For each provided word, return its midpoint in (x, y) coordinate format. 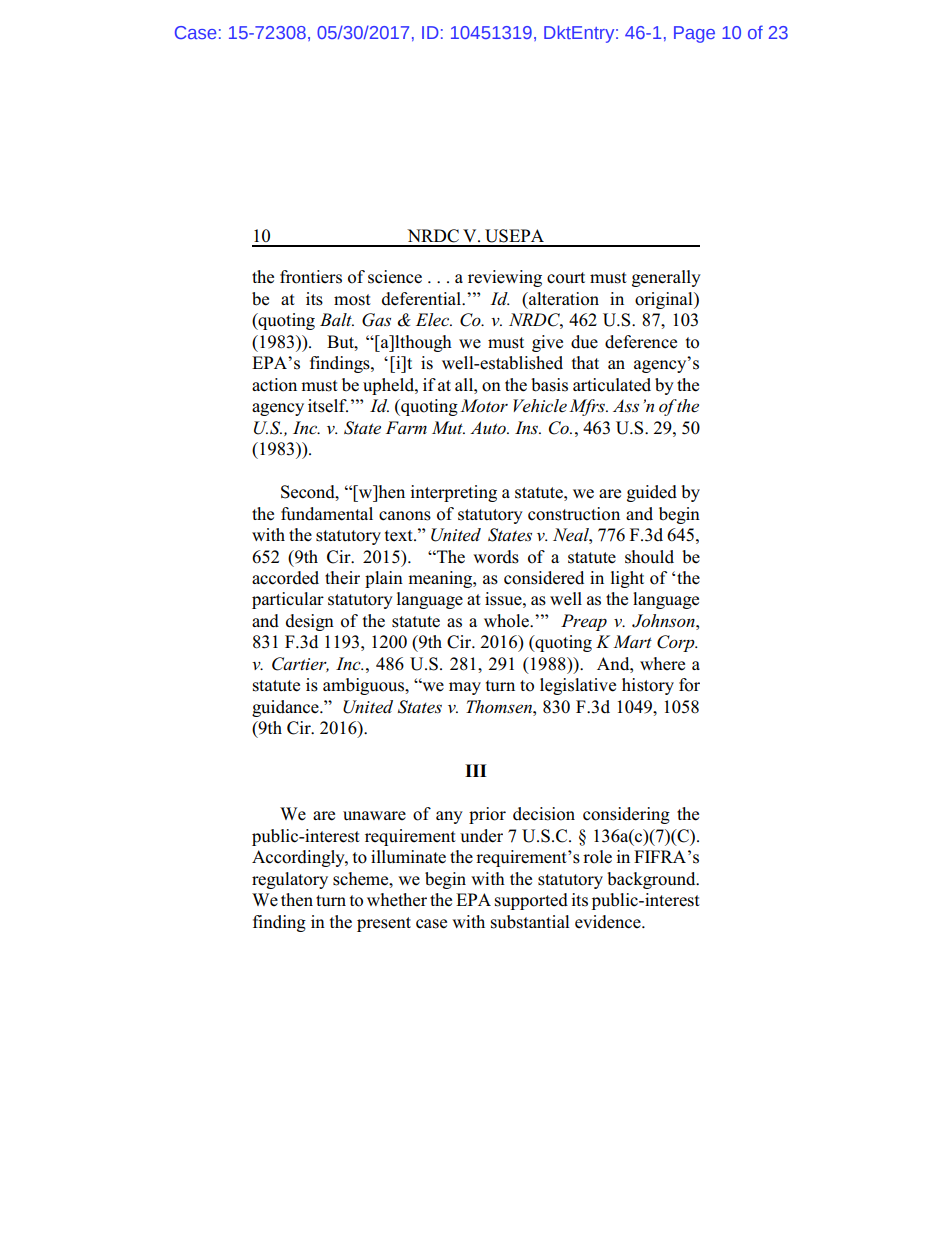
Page (694, 34)
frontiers (311, 277)
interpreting (453, 493)
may (465, 688)
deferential (423, 299)
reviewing (505, 278)
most (352, 300)
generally (666, 278)
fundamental (327, 514)
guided (652, 493)
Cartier (300, 664)
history (648, 686)
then (297, 900)
